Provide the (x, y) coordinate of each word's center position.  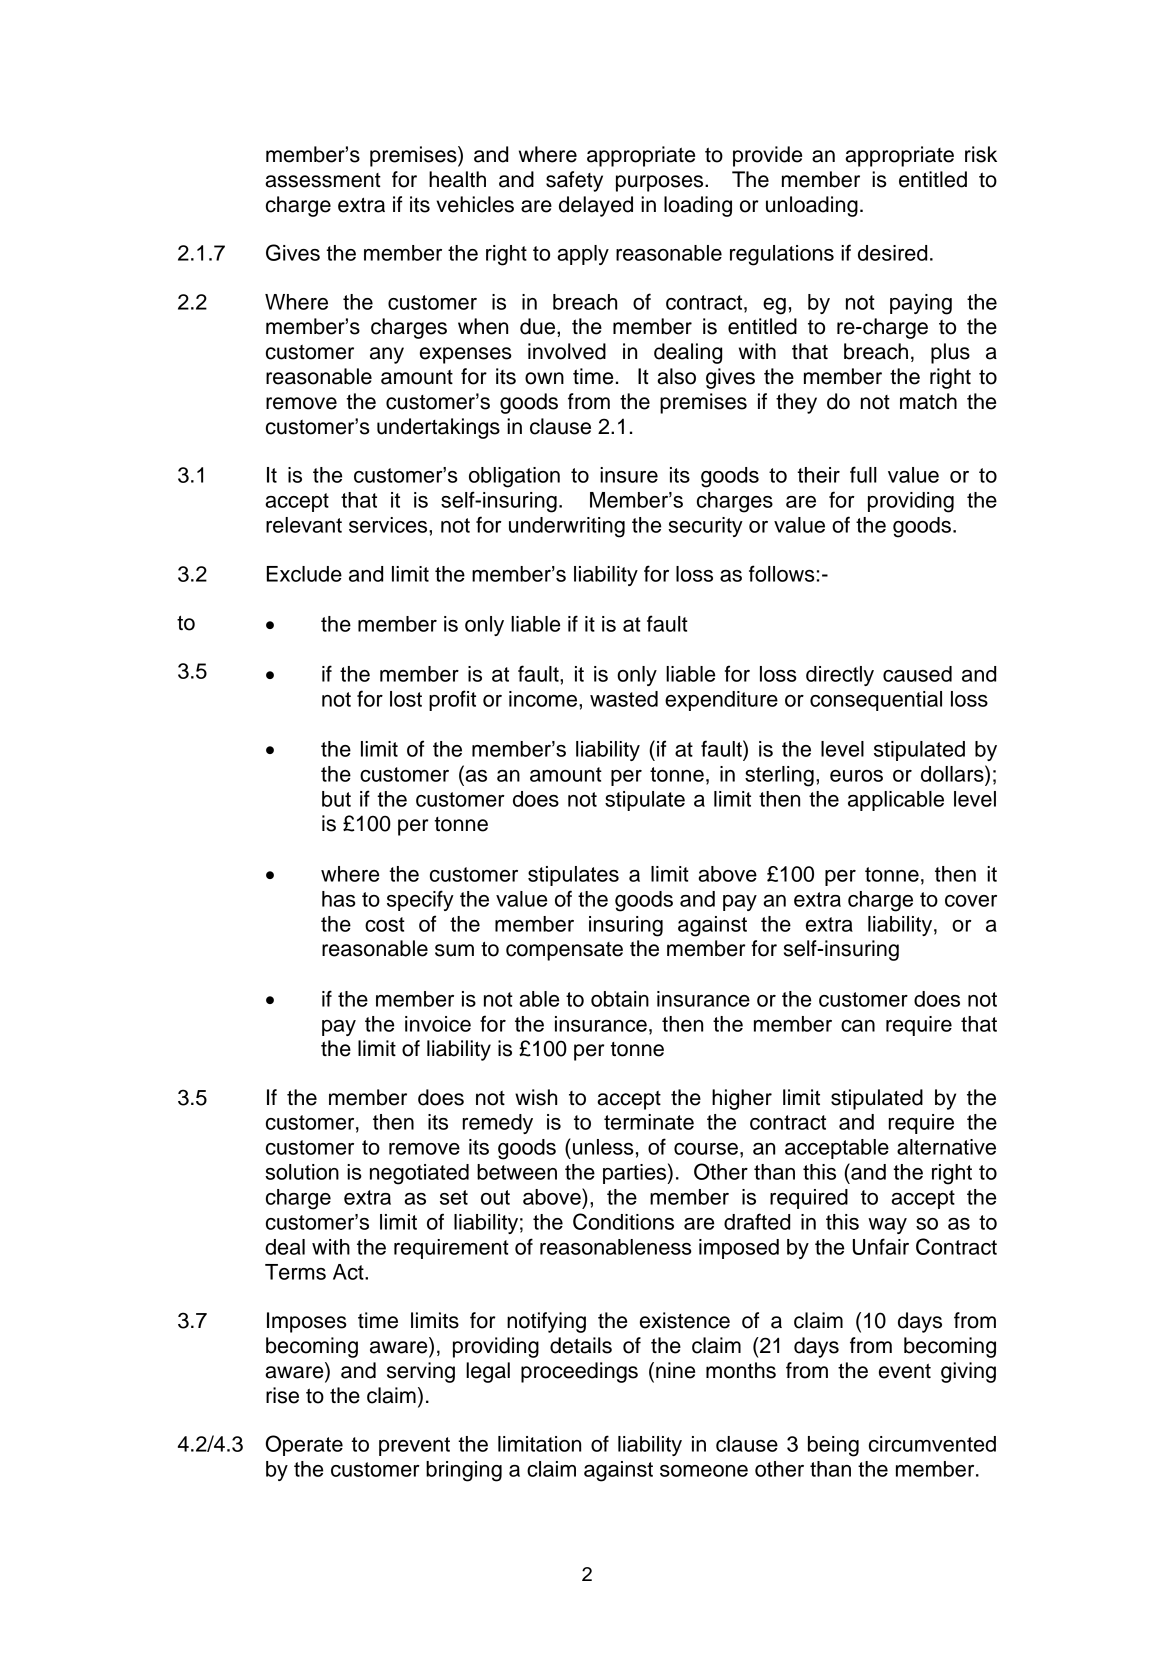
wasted (624, 699)
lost (406, 699)
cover (971, 901)
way (887, 1226)
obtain (620, 999)
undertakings (438, 428)
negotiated (419, 1174)
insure (629, 475)
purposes (661, 183)
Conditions (623, 1221)
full (863, 474)
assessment (323, 180)
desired (892, 253)
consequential (876, 701)
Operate (304, 1445)
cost (385, 924)
